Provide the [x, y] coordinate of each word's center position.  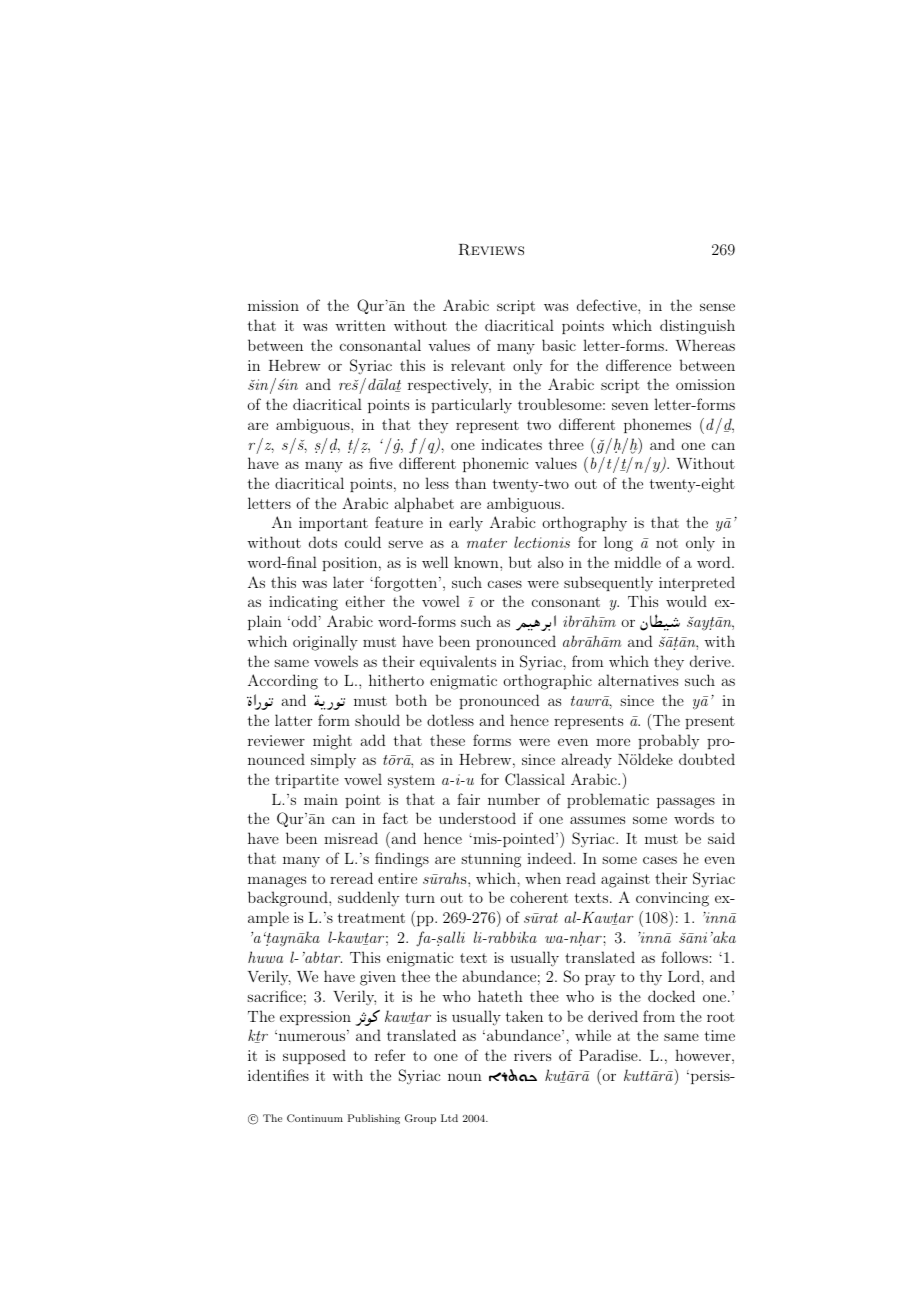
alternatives [638, 680]
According [283, 682]
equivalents [458, 662]
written [360, 325]
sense [717, 307]
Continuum [315, 1118]
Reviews [491, 250]
